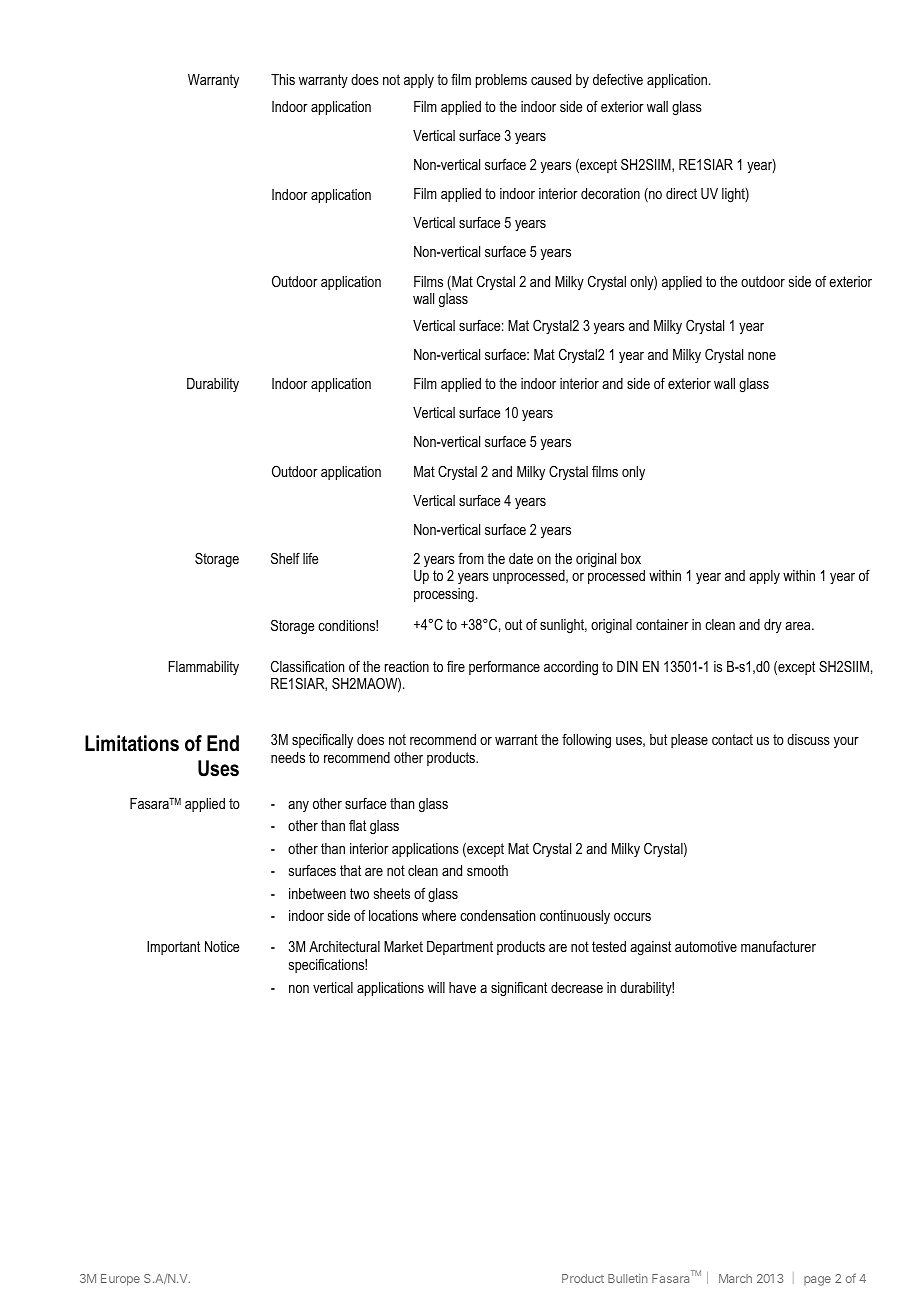 The height and width of the page is (1308, 924). Describe the element at coordinates (283, 79) in the page. I see `This` at that location.
